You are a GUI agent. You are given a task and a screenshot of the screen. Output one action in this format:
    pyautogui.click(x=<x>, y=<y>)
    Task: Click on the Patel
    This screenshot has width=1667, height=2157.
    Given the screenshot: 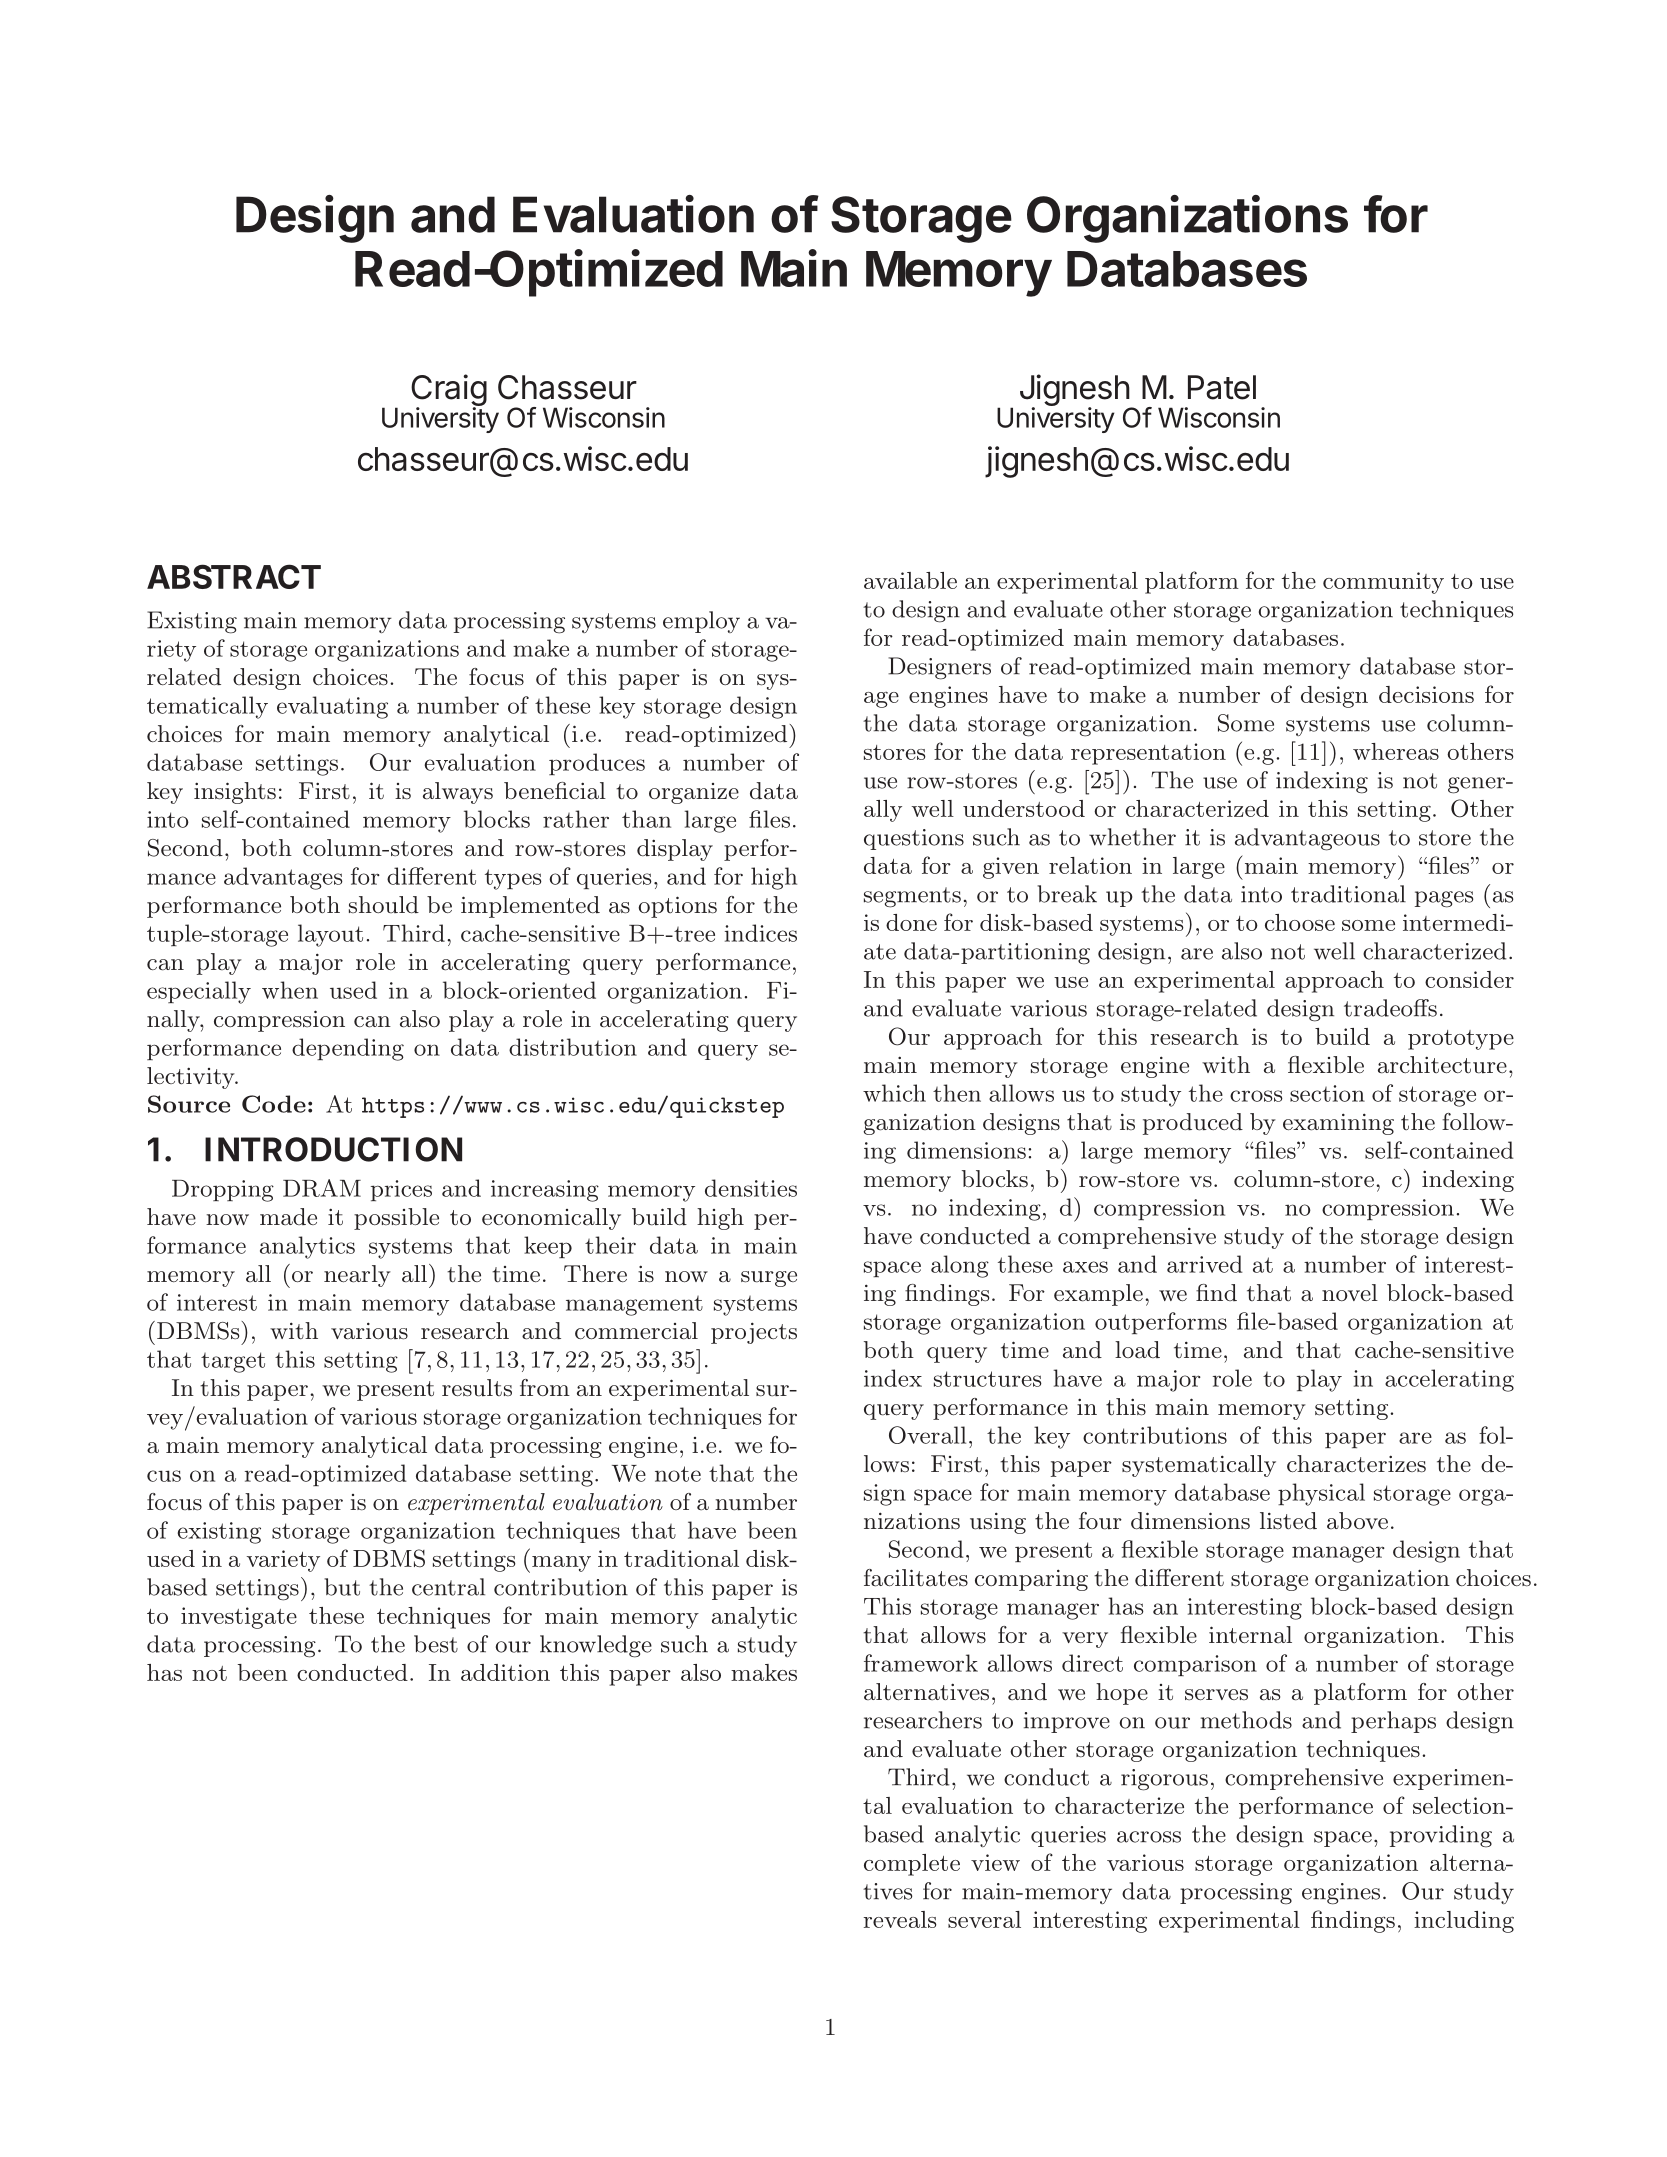 What is the action you would take?
    pyautogui.click(x=1222, y=387)
